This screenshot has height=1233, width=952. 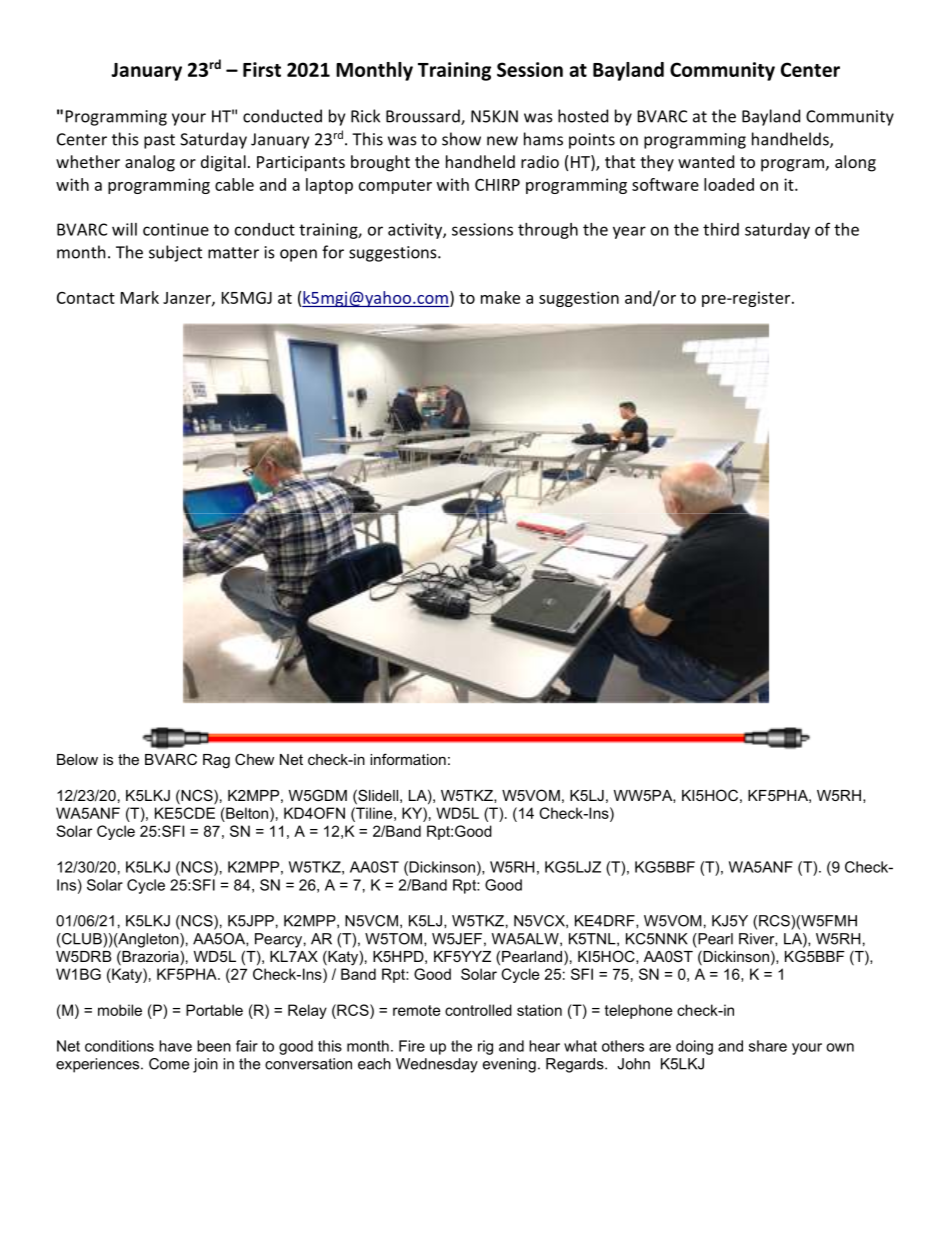 What do you see at coordinates (706, 161) in the screenshot?
I see `wanted` at bounding box center [706, 161].
